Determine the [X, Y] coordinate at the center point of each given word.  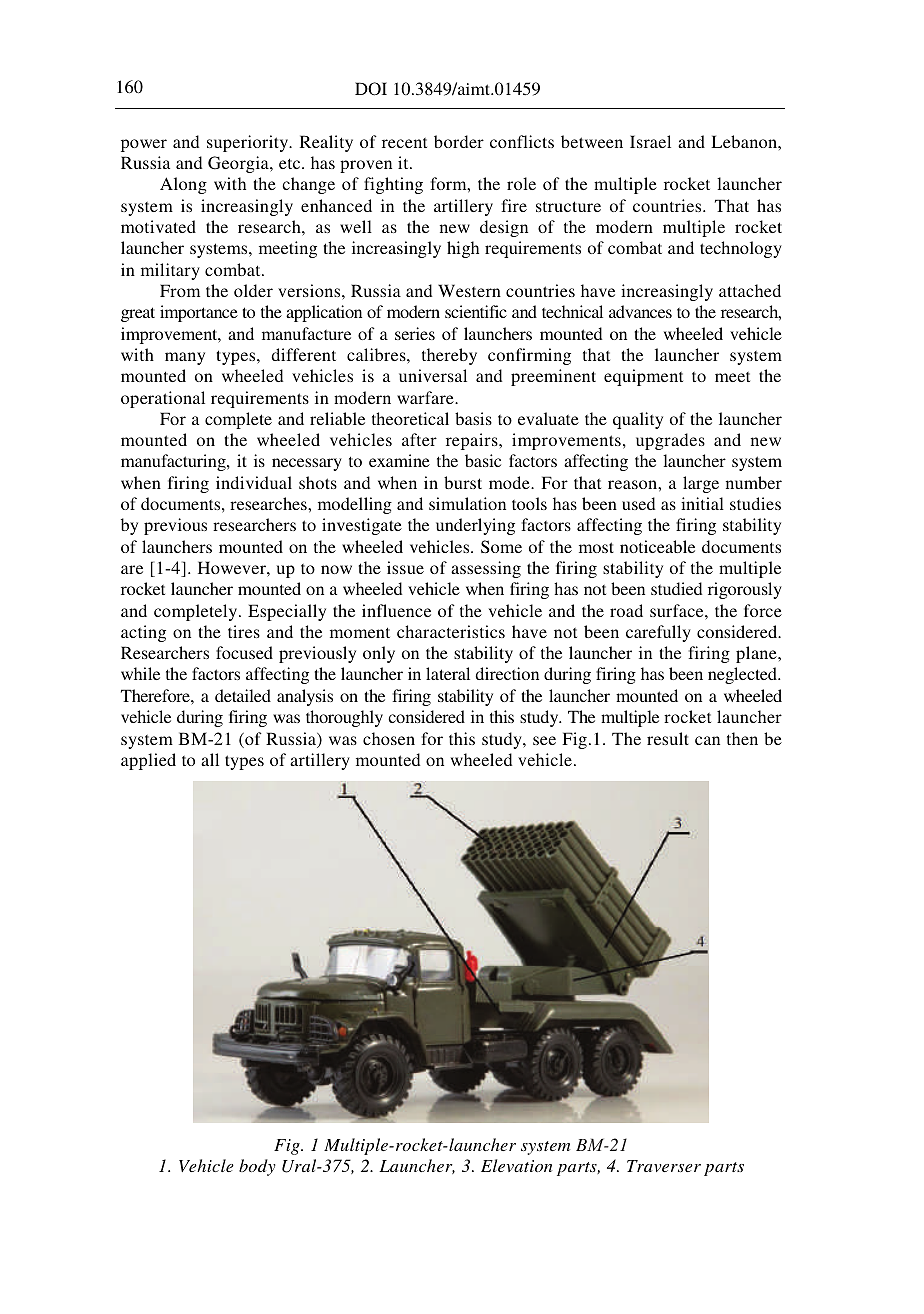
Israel [650, 141]
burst [463, 482]
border [459, 141]
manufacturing [174, 462]
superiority [249, 143]
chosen [389, 738]
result [668, 738]
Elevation [516, 1165]
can [707, 740]
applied [148, 761]
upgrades [670, 441]
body [257, 1167]
